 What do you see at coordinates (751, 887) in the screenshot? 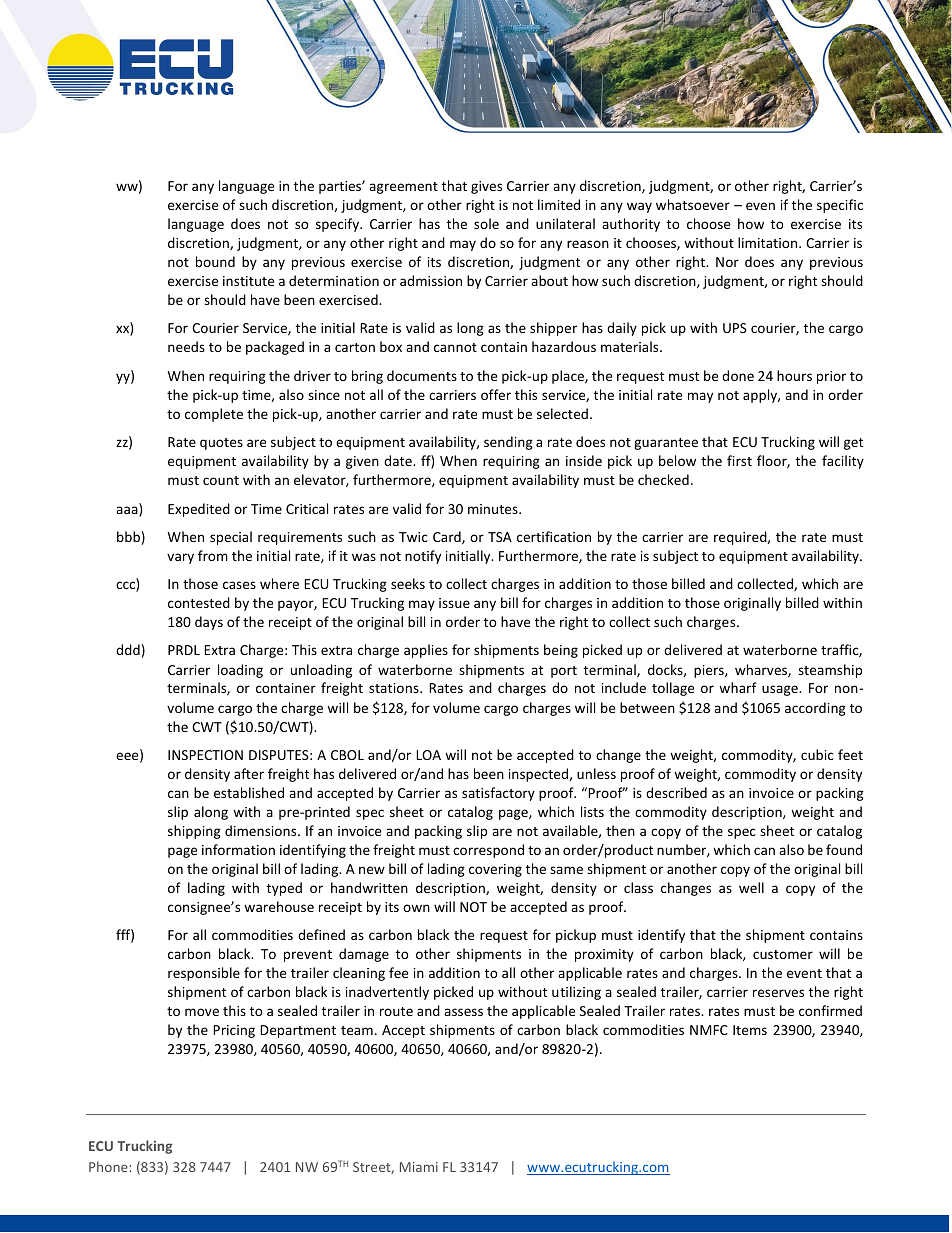
I see `well` at bounding box center [751, 887].
